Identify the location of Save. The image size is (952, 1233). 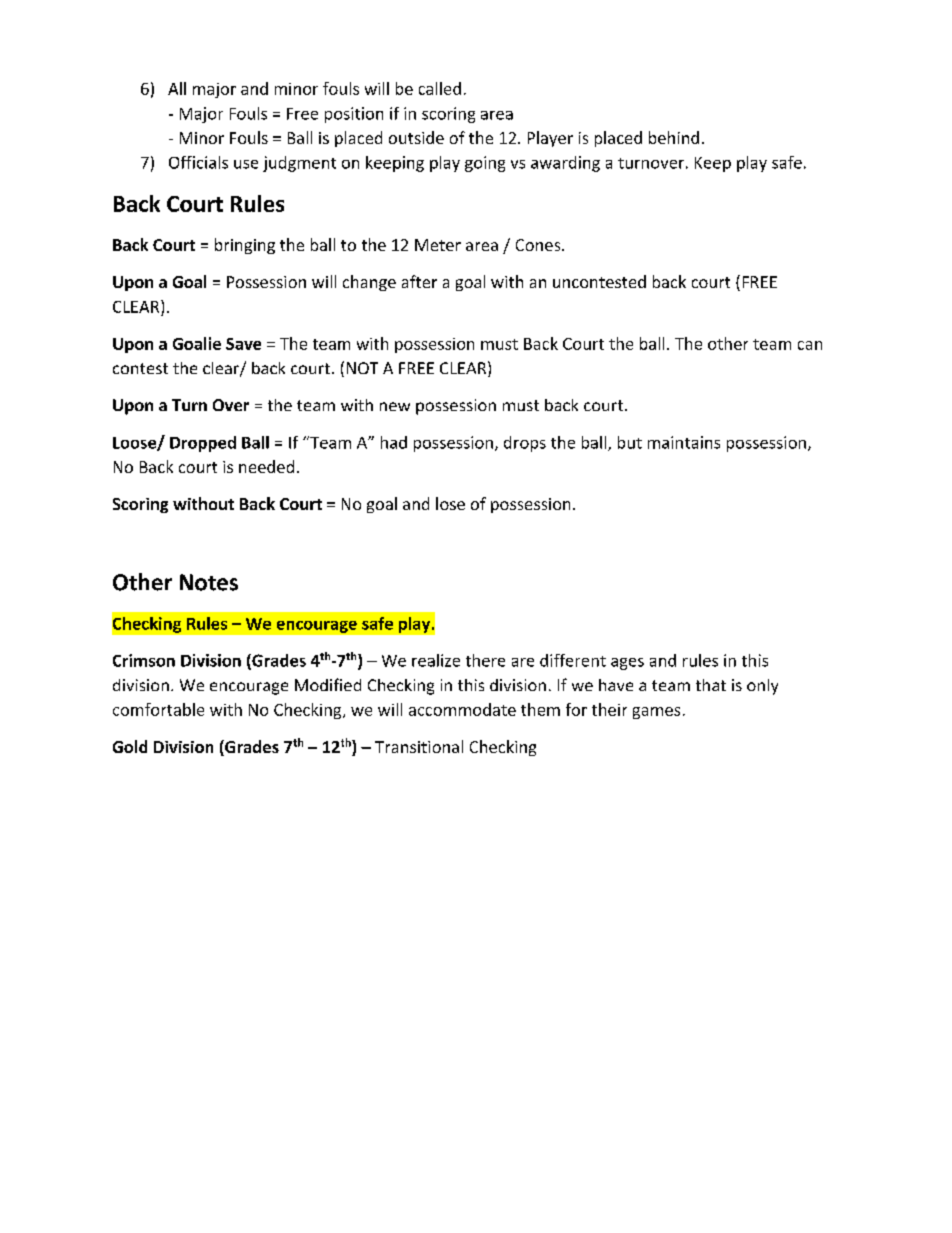
(243, 344).
